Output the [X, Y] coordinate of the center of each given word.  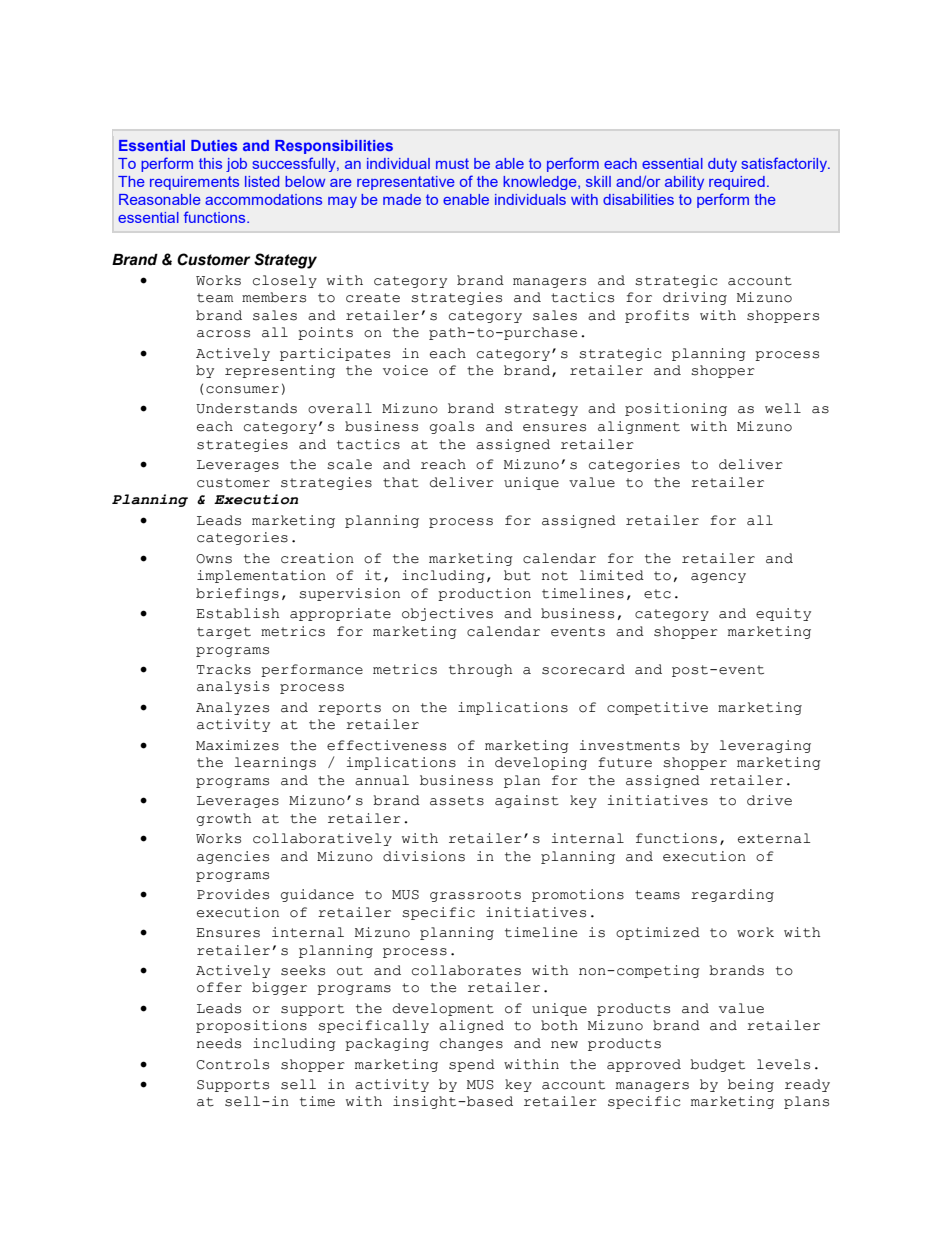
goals [452, 427]
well [783, 408]
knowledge [541, 183]
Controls [233, 1064]
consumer [242, 390]
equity [783, 614]
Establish [238, 613]
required [737, 183]
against [527, 801]
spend [472, 1065]
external [774, 838]
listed [262, 181]
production [484, 594]
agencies [233, 857]
